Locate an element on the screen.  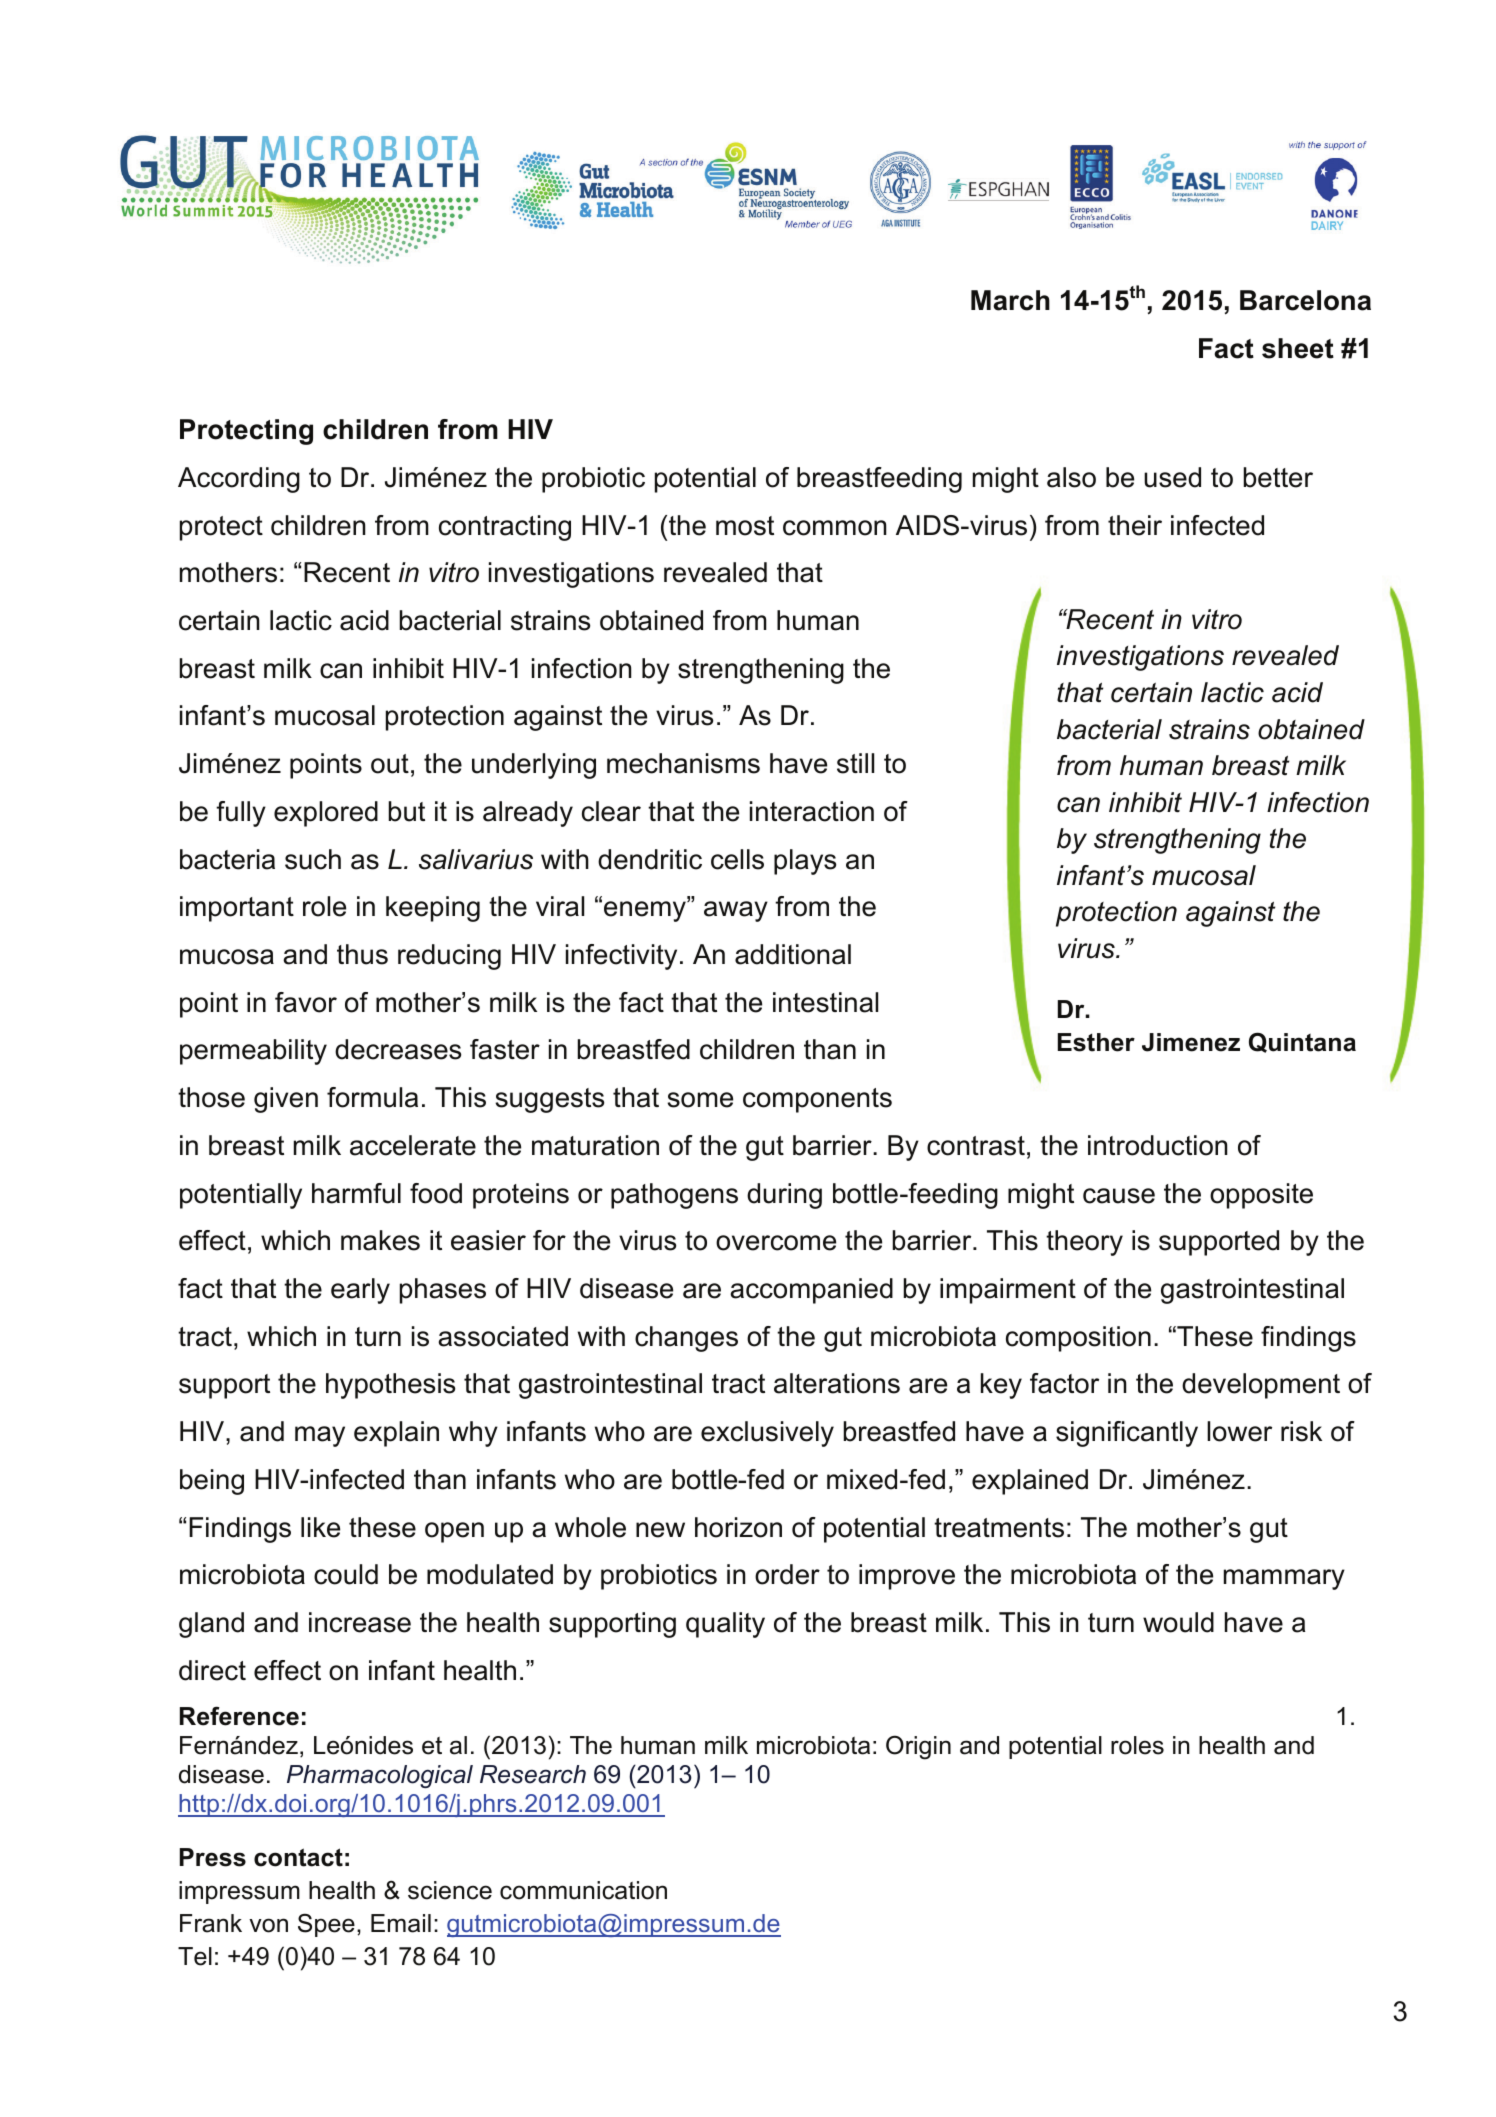
could is located at coordinates (346, 1574).
